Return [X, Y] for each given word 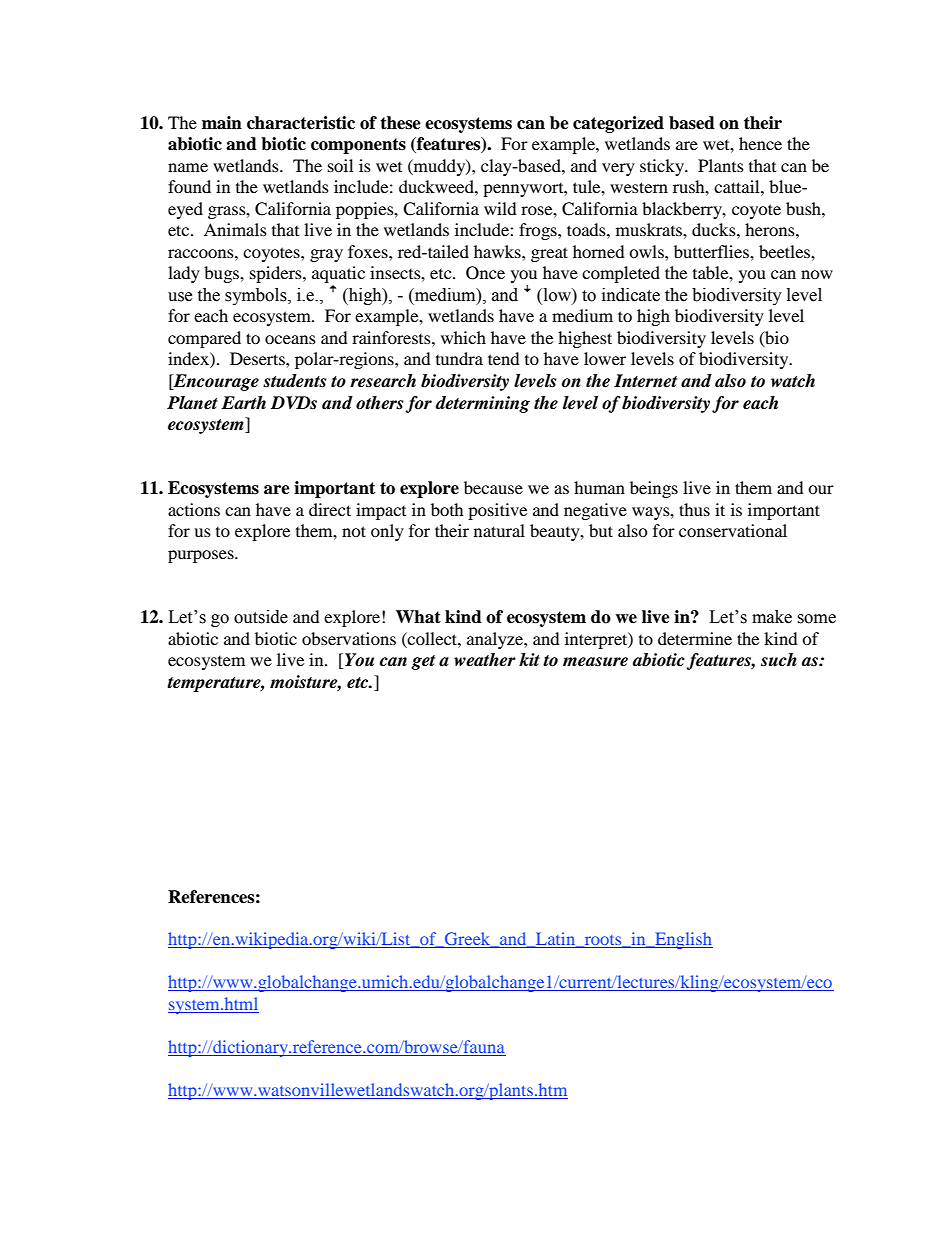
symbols [257, 296]
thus [694, 509]
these [400, 123]
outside [261, 617]
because [493, 487]
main [222, 123]
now [817, 274]
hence [760, 143]
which [463, 337]
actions [194, 509]
